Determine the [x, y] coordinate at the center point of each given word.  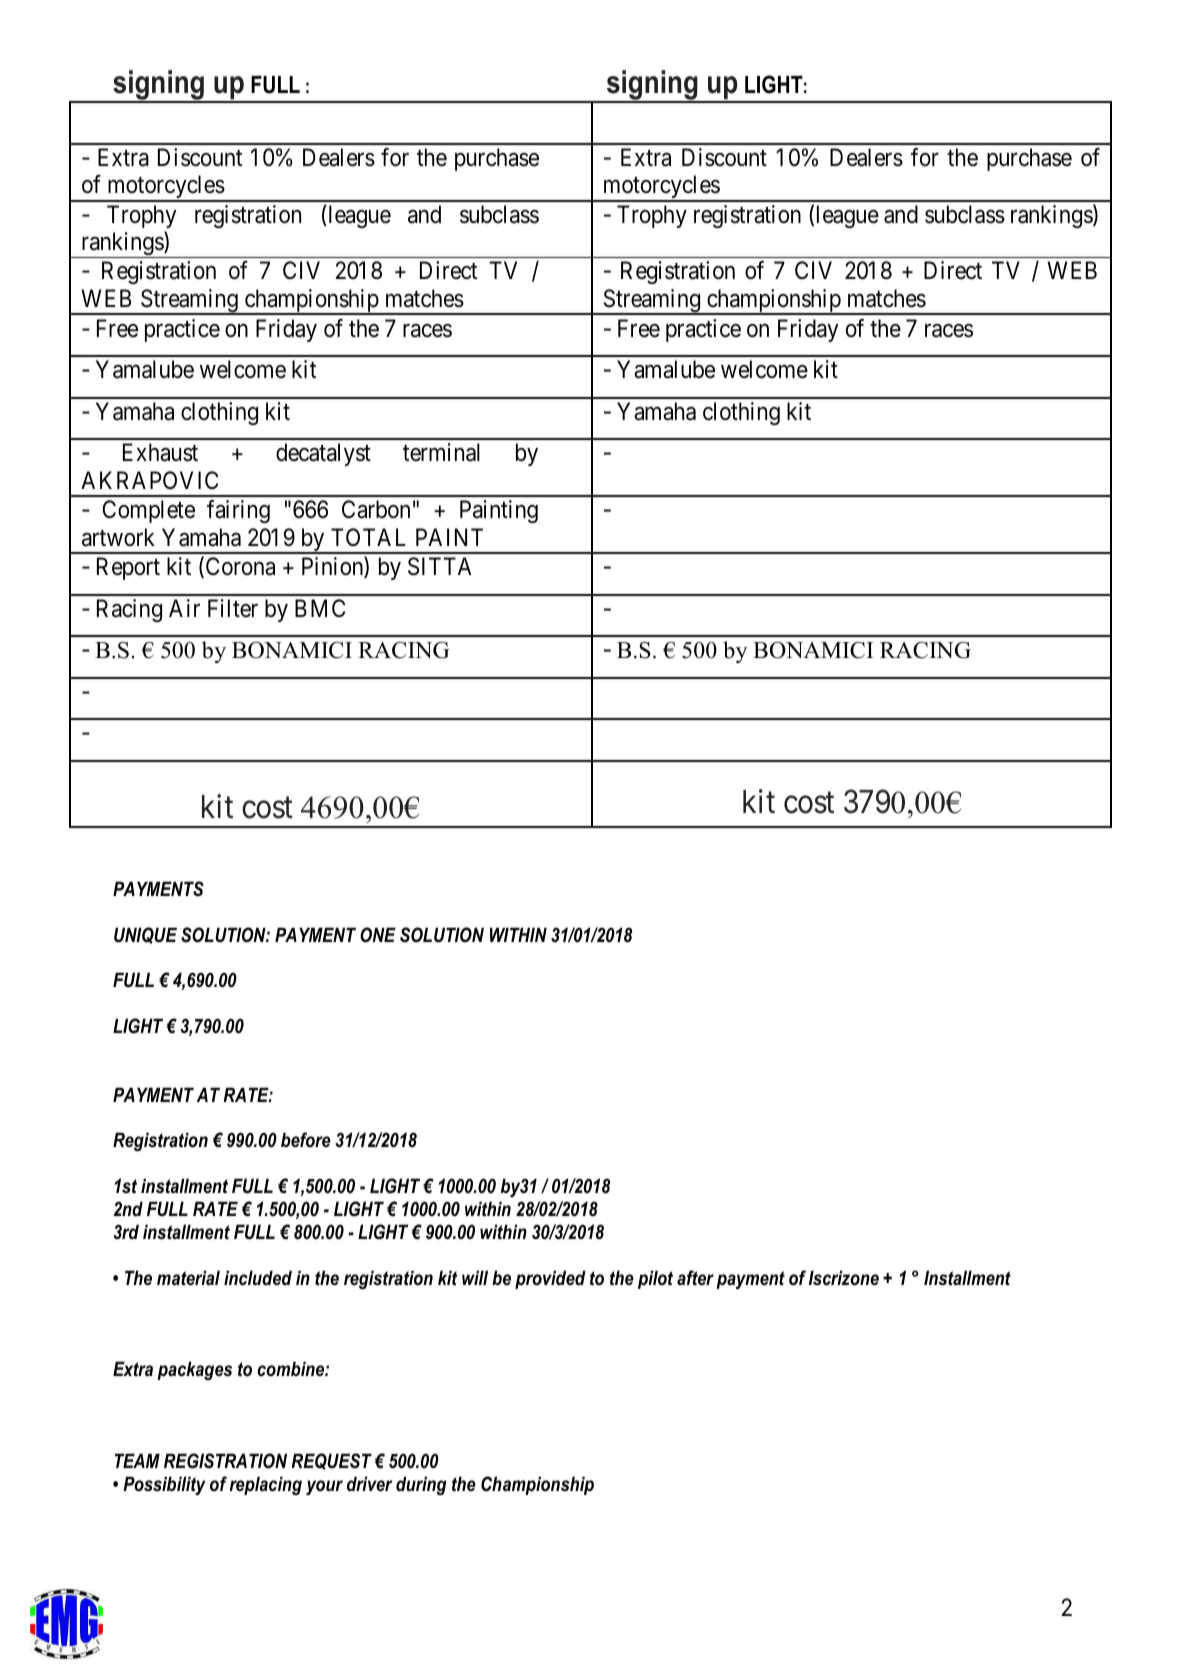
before [306, 1140]
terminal [441, 452]
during [421, 1485]
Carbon [376, 509]
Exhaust [160, 452]
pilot [655, 1279]
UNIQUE [145, 935]
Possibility [164, 1485]
